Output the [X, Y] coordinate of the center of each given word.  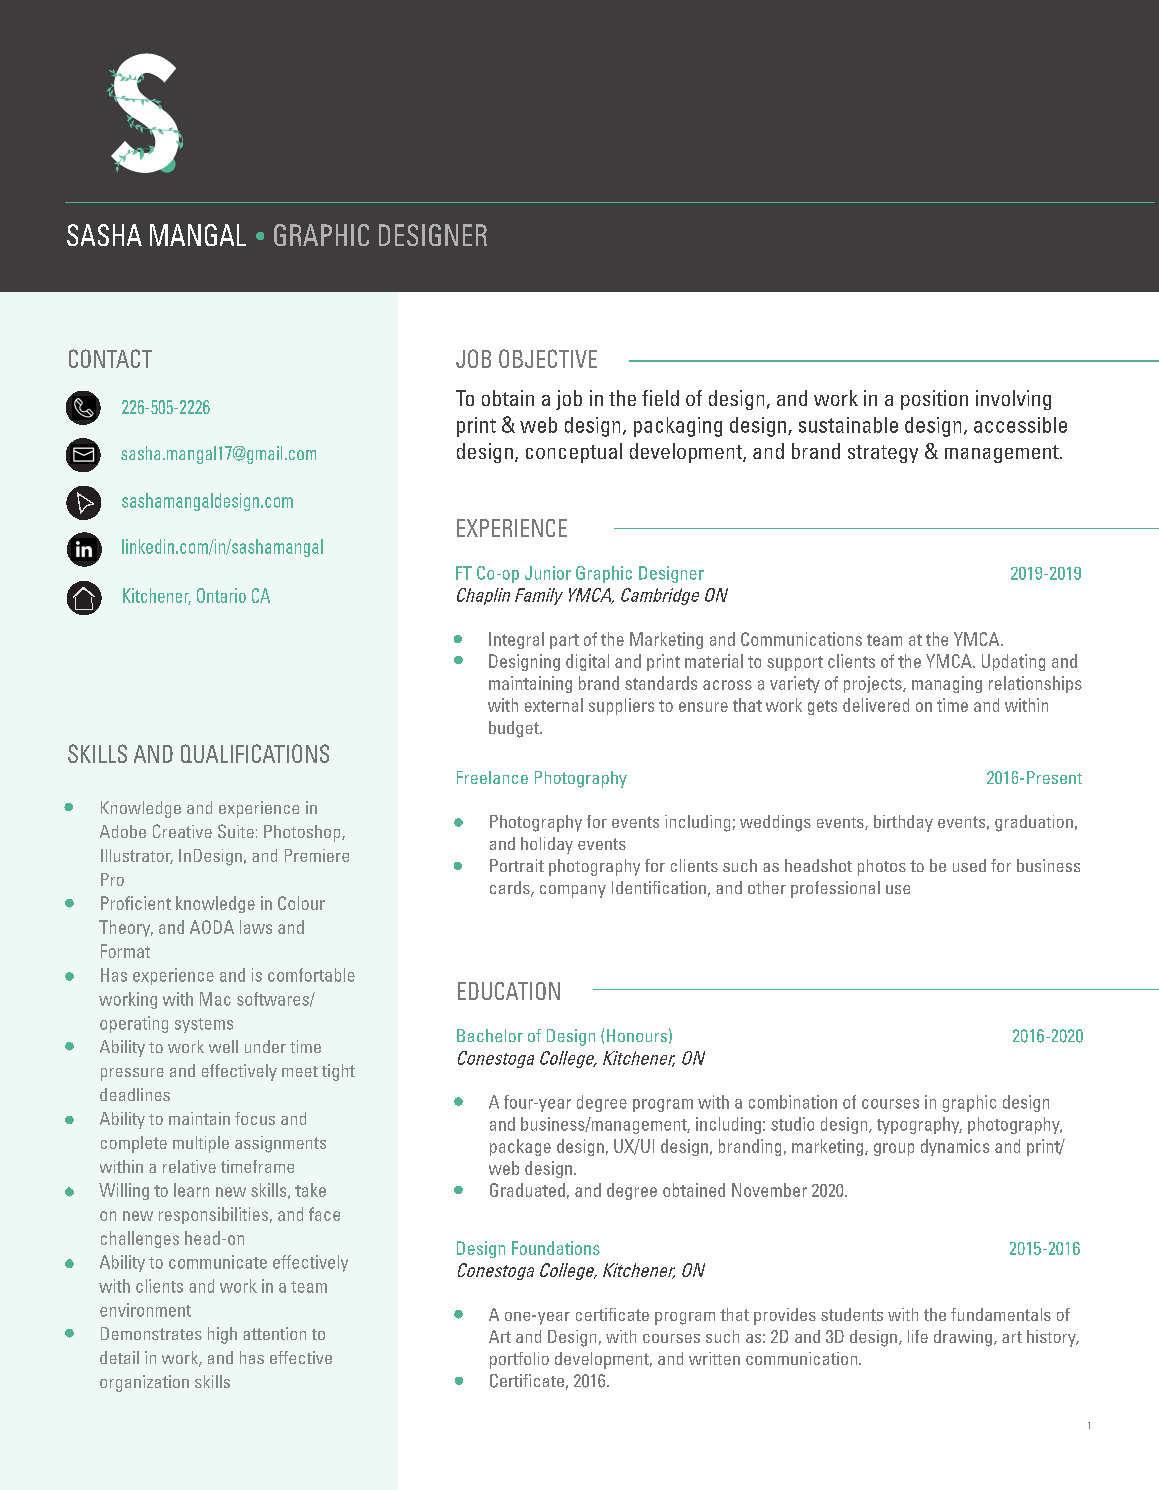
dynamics [955, 1147]
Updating [1013, 662]
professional [835, 889]
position [934, 400]
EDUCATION [509, 991]
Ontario [221, 595]
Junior [548, 573]
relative [189, 1166]
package [520, 1147]
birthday [903, 823]
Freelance [492, 777]
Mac [215, 999]
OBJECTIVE [548, 358]
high [222, 1335]
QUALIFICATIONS [255, 753]
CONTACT [110, 358]
